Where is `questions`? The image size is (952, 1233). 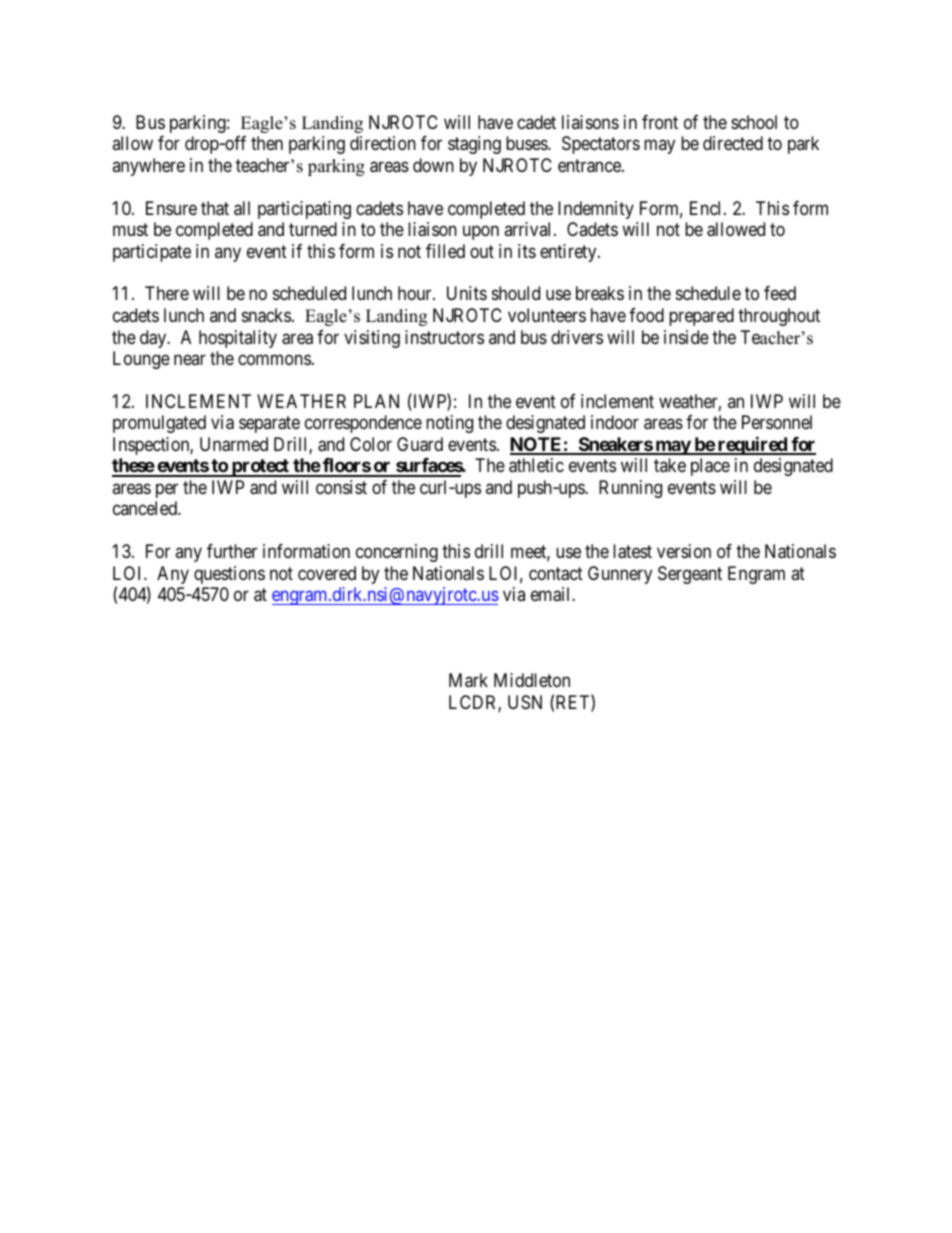
questions is located at coordinates (229, 575).
